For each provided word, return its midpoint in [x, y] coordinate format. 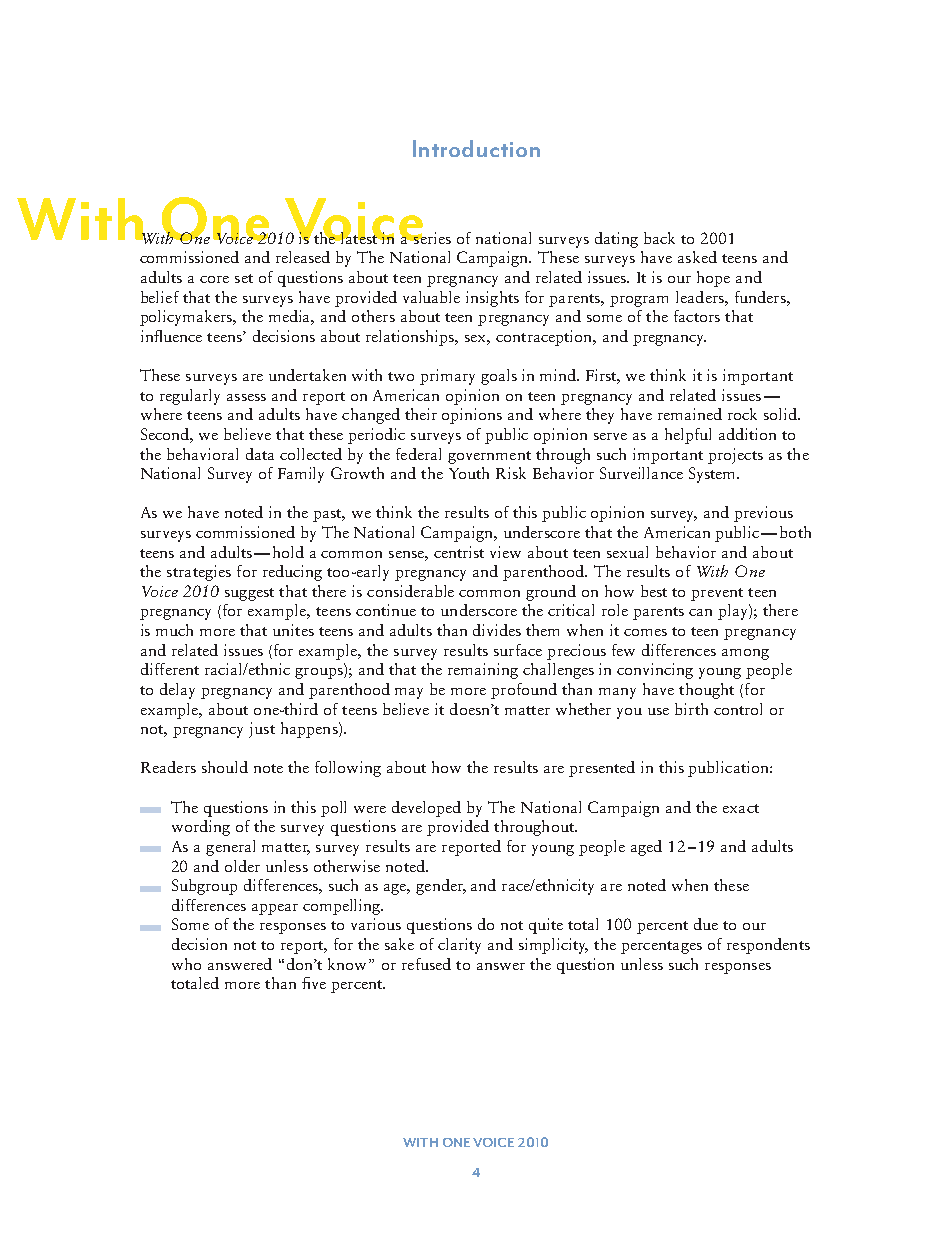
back [659, 238]
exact [741, 808]
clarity [459, 946]
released [303, 257]
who [186, 964]
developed [426, 809]
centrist [459, 552]
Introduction [476, 148]
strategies [199, 573]
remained [690, 414]
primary [447, 377]
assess [246, 397]
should [225, 767]
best [654, 591]
